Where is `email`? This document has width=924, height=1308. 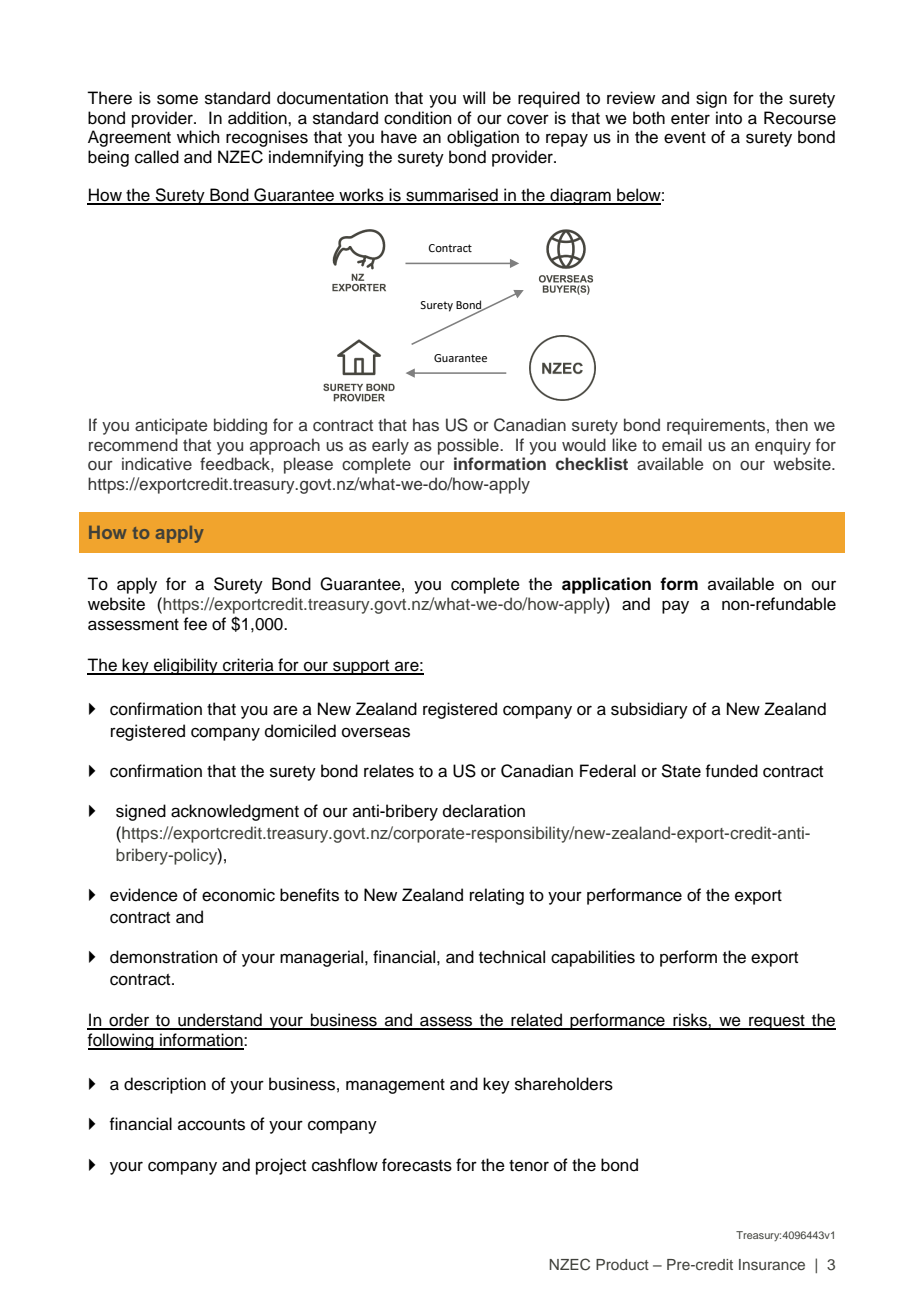
email is located at coordinates (682, 444).
